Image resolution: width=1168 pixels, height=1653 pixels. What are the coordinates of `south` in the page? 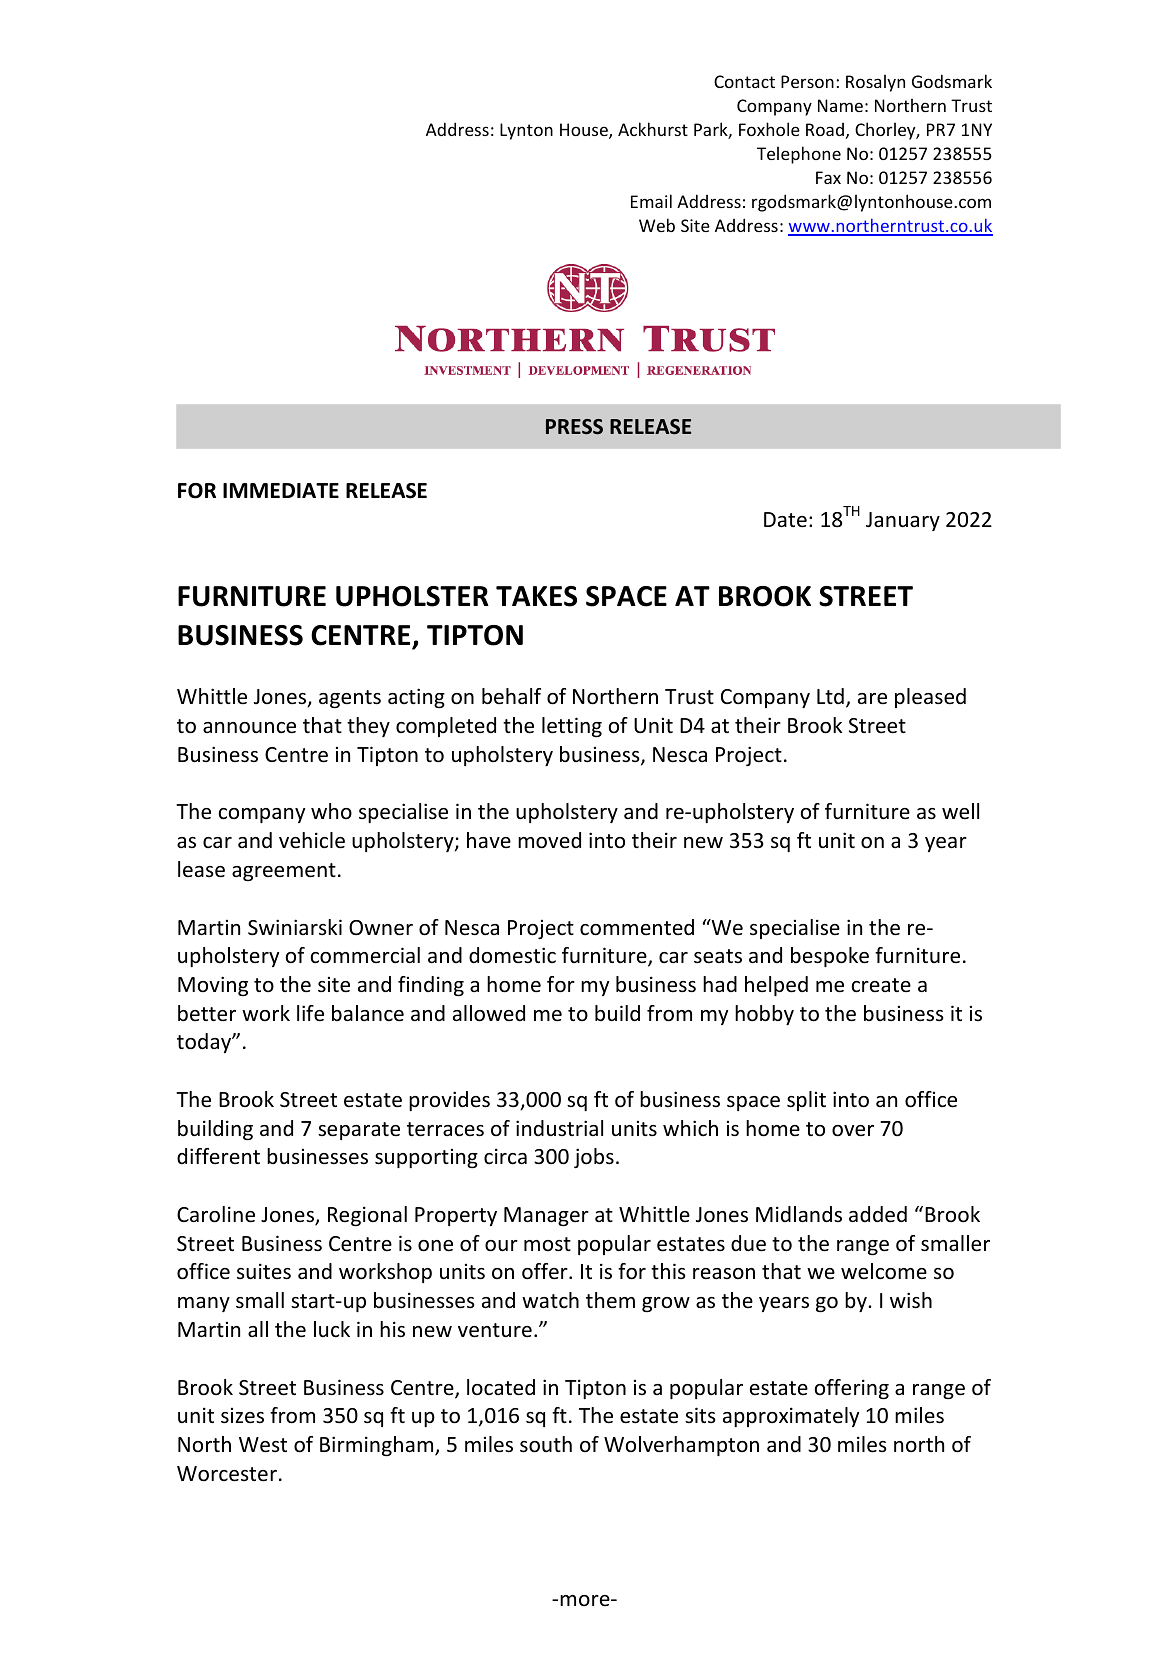 It's located at (546, 1444).
